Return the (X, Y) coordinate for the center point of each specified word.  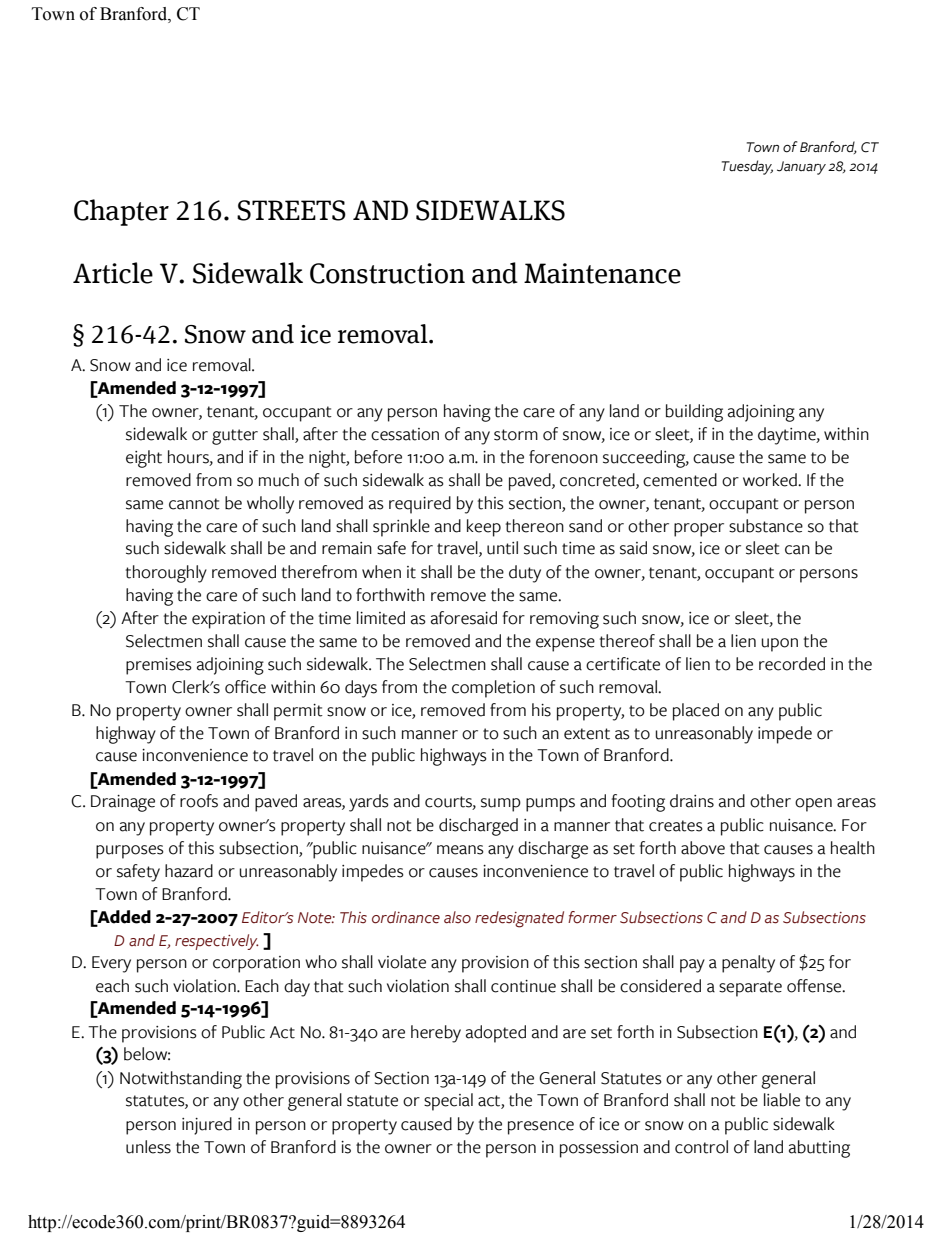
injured (207, 1126)
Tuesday (747, 167)
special (448, 1102)
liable (782, 1100)
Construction (387, 273)
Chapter (121, 212)
